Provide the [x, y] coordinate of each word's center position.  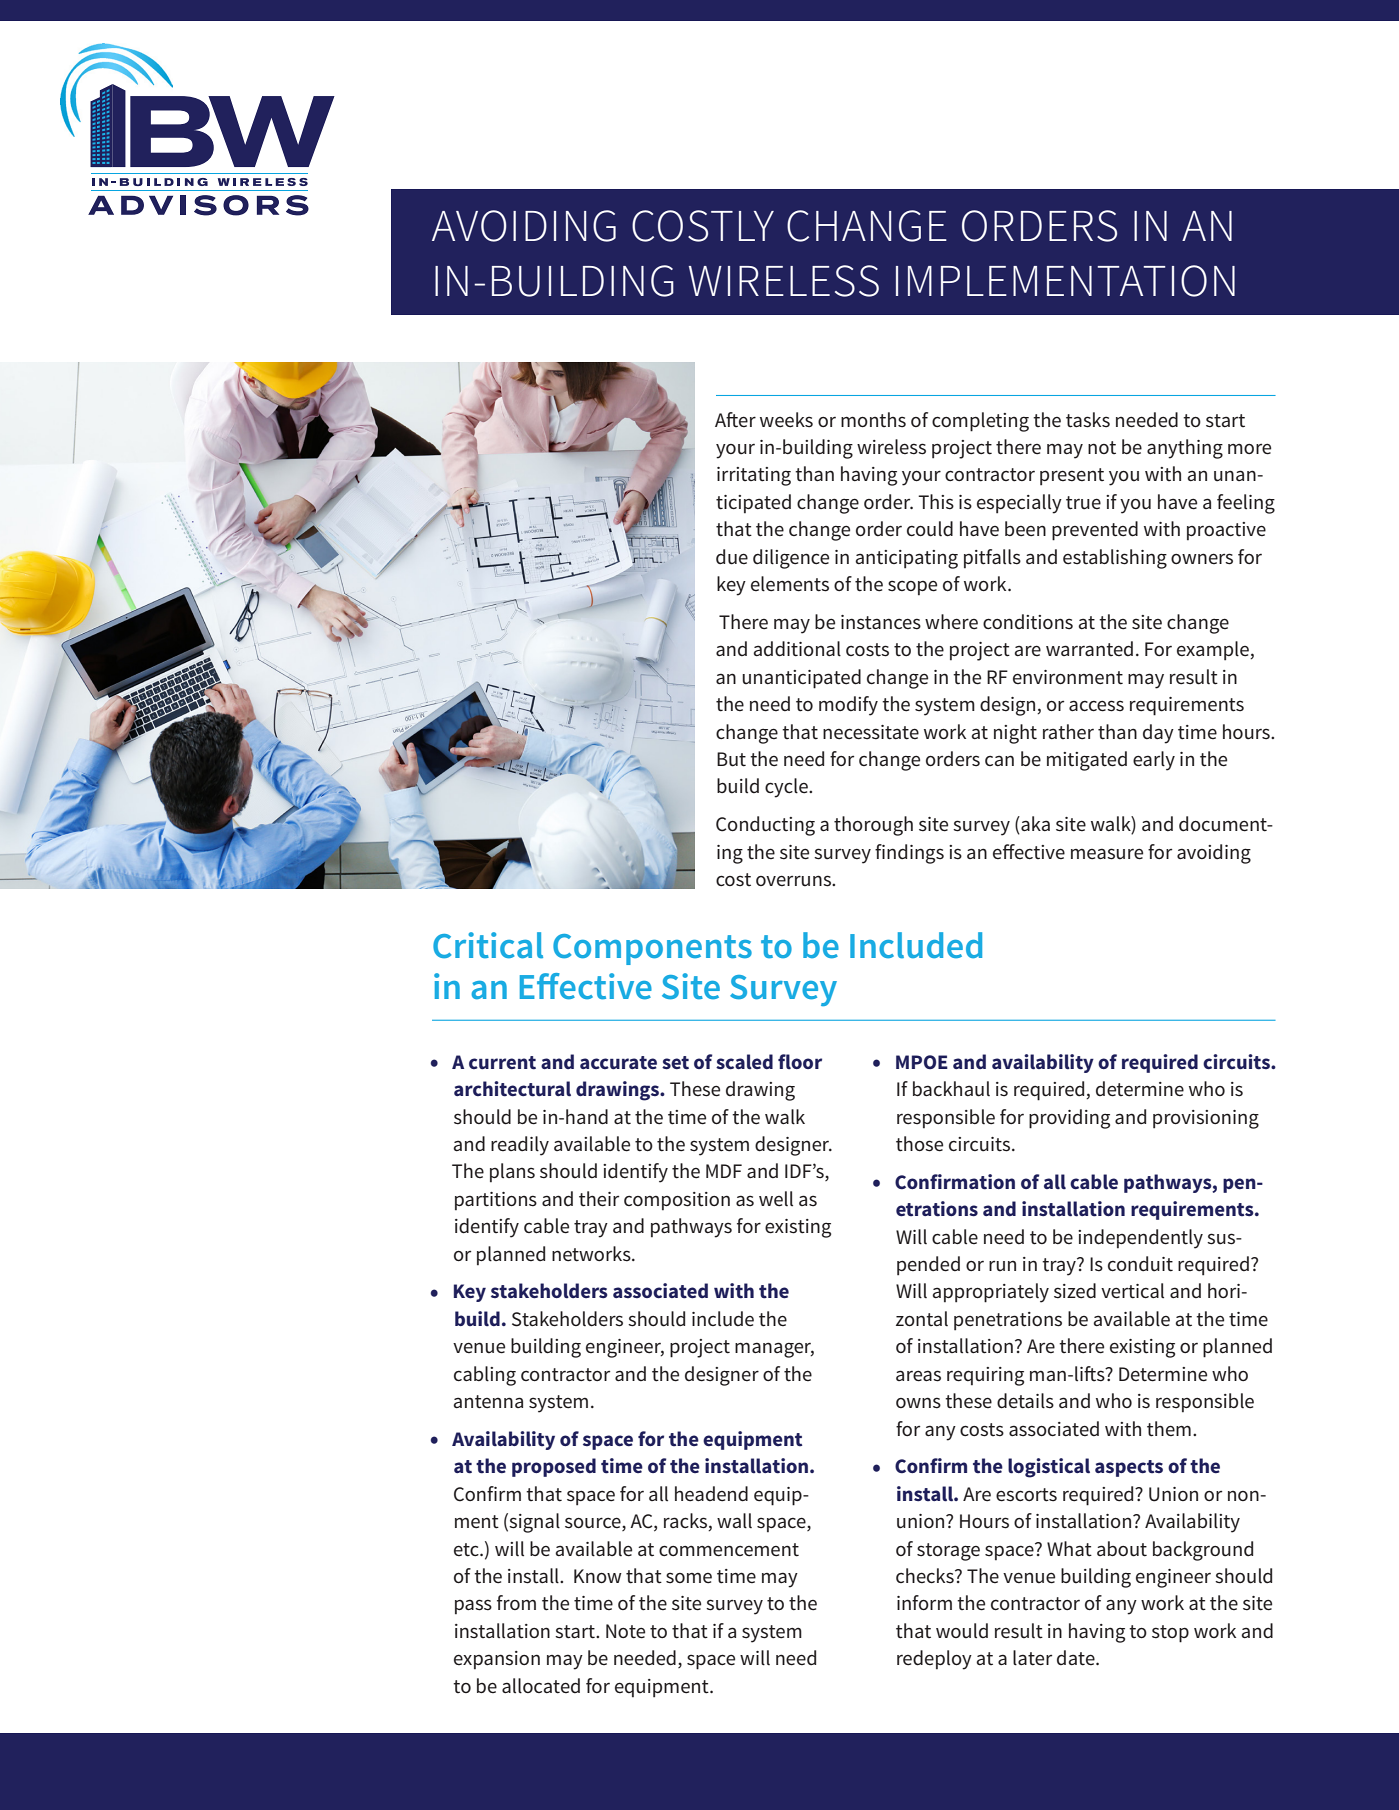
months [873, 420]
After [735, 420]
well [776, 1199]
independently [1140, 1239]
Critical [488, 945]
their [599, 1199]
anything [1185, 449]
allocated [541, 1686]
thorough [873, 826]
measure [1107, 854]
